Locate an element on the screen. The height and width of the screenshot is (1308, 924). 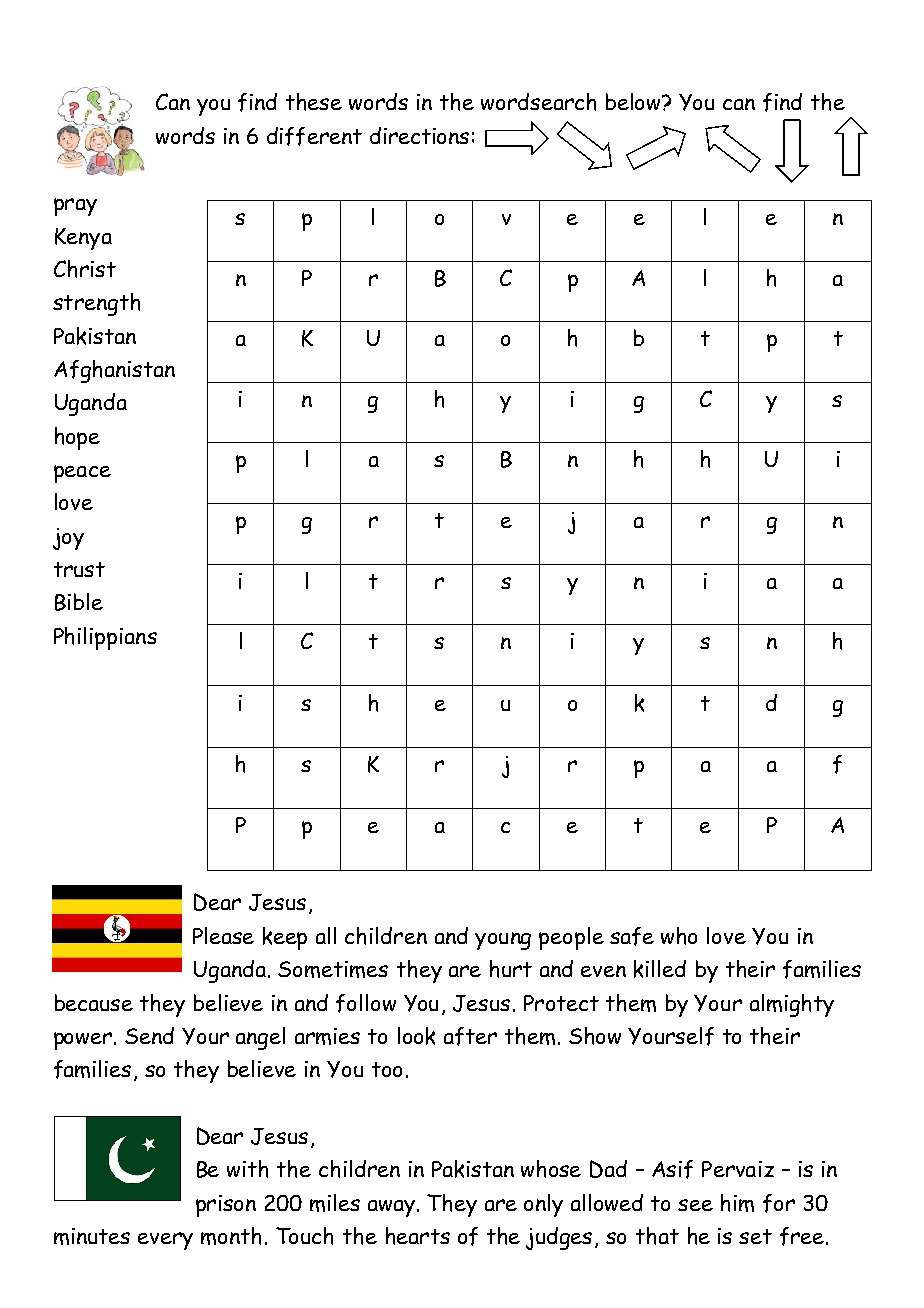
safe is located at coordinates (632, 936).
